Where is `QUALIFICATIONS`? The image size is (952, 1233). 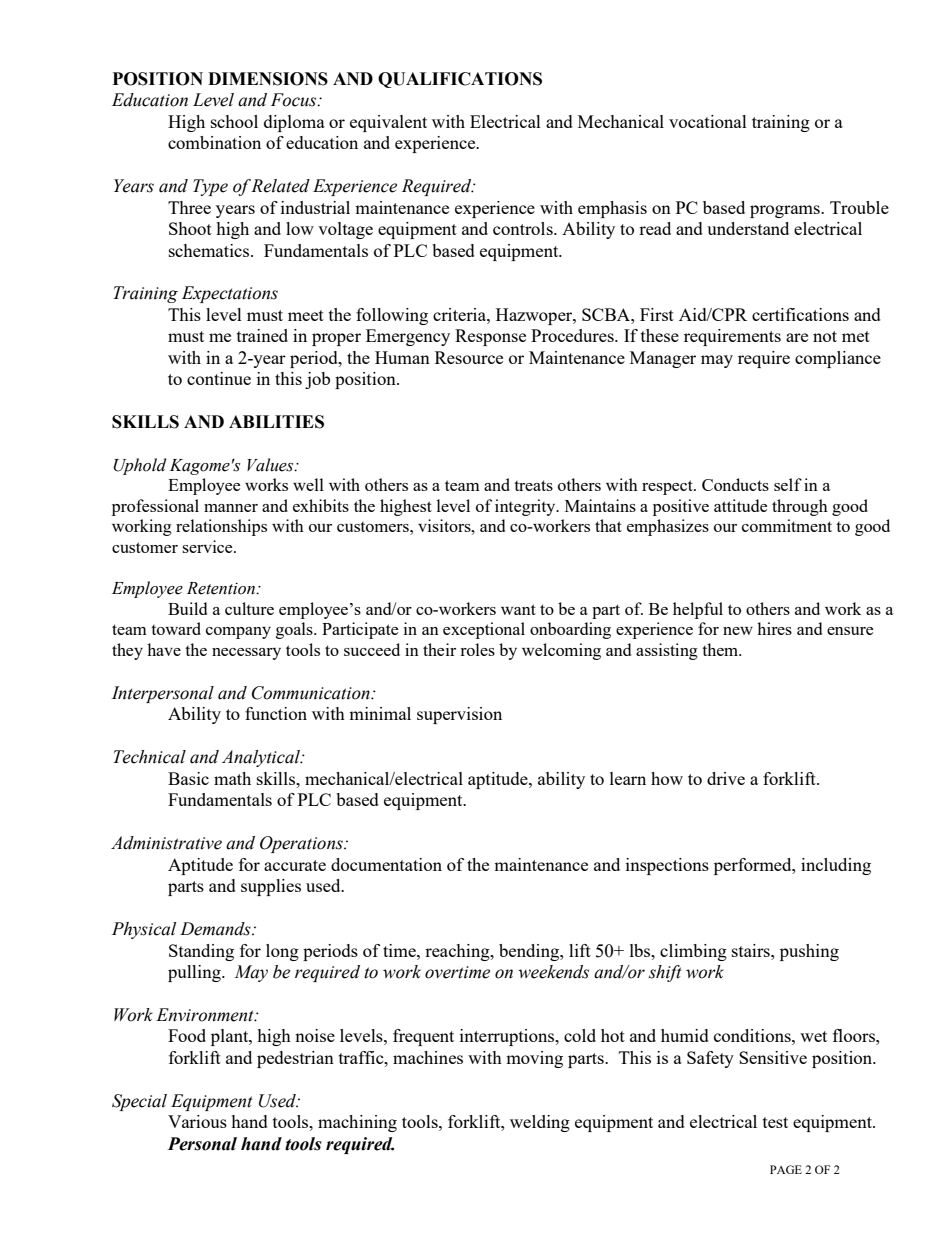 QUALIFICATIONS is located at coordinates (460, 80).
